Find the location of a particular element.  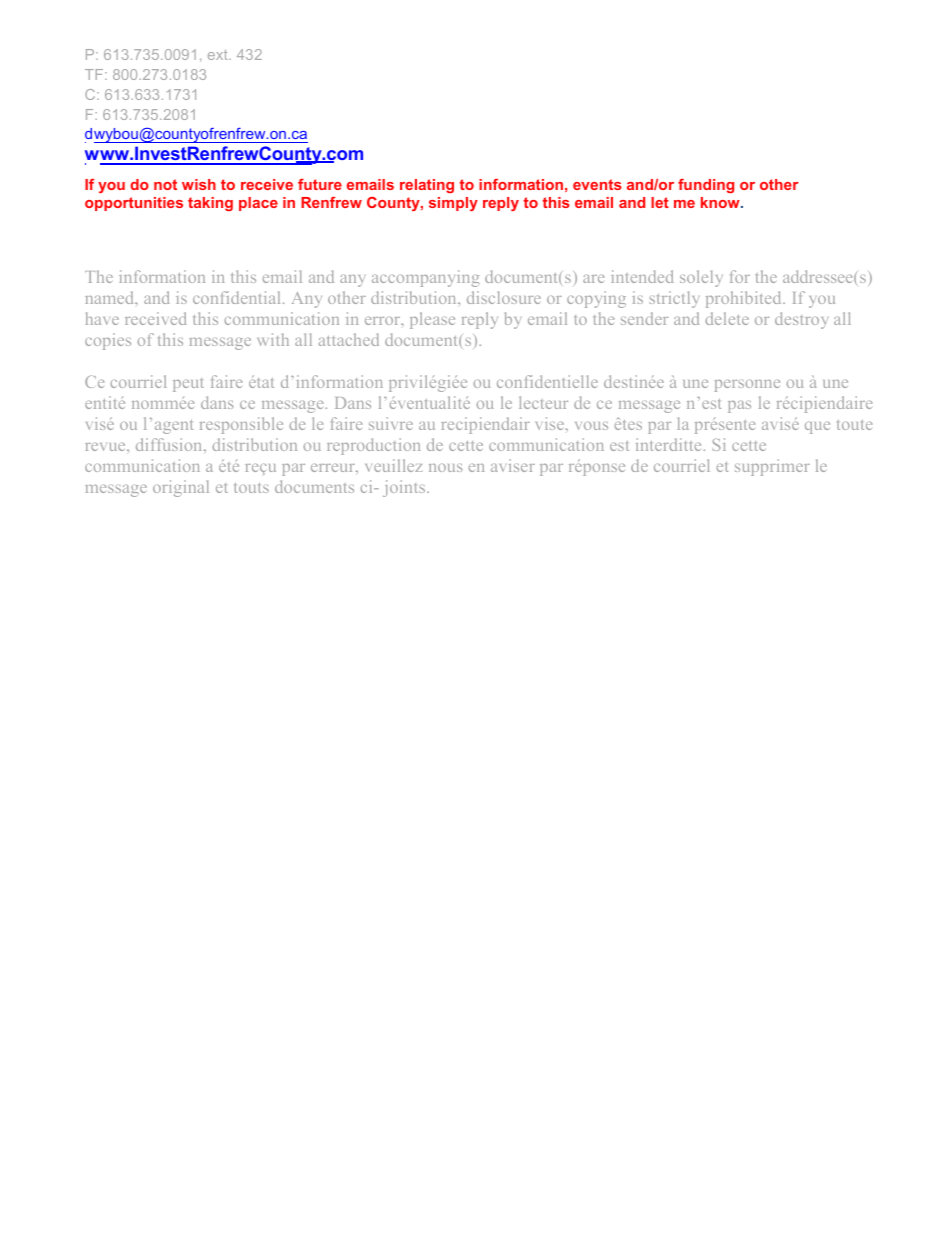

ext is located at coordinates (219, 55).
